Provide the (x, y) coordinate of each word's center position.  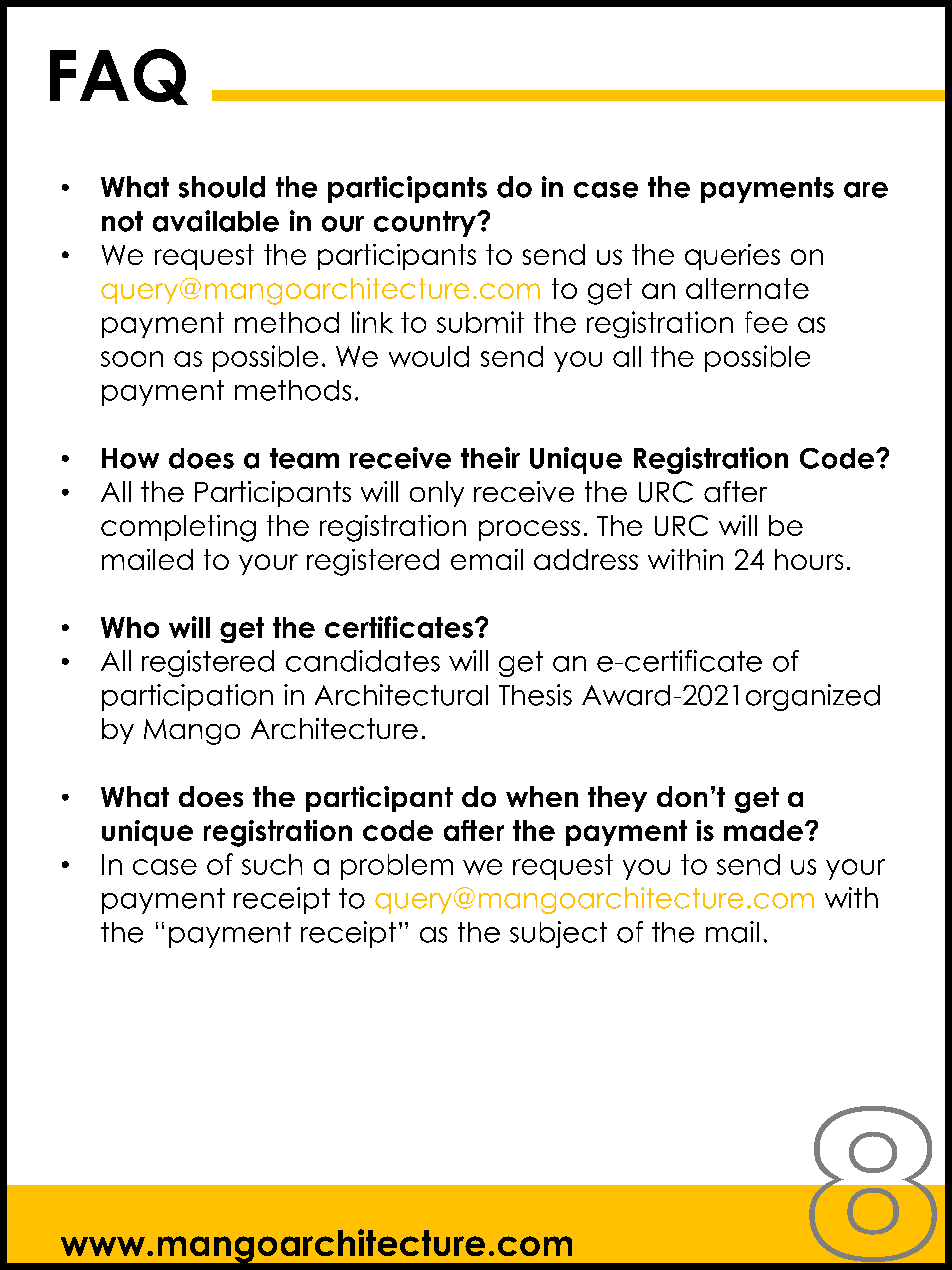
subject (558, 934)
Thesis (535, 695)
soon (132, 359)
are (866, 190)
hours (809, 559)
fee (766, 322)
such (272, 864)
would (429, 356)
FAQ (119, 77)
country (426, 224)
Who (130, 627)
